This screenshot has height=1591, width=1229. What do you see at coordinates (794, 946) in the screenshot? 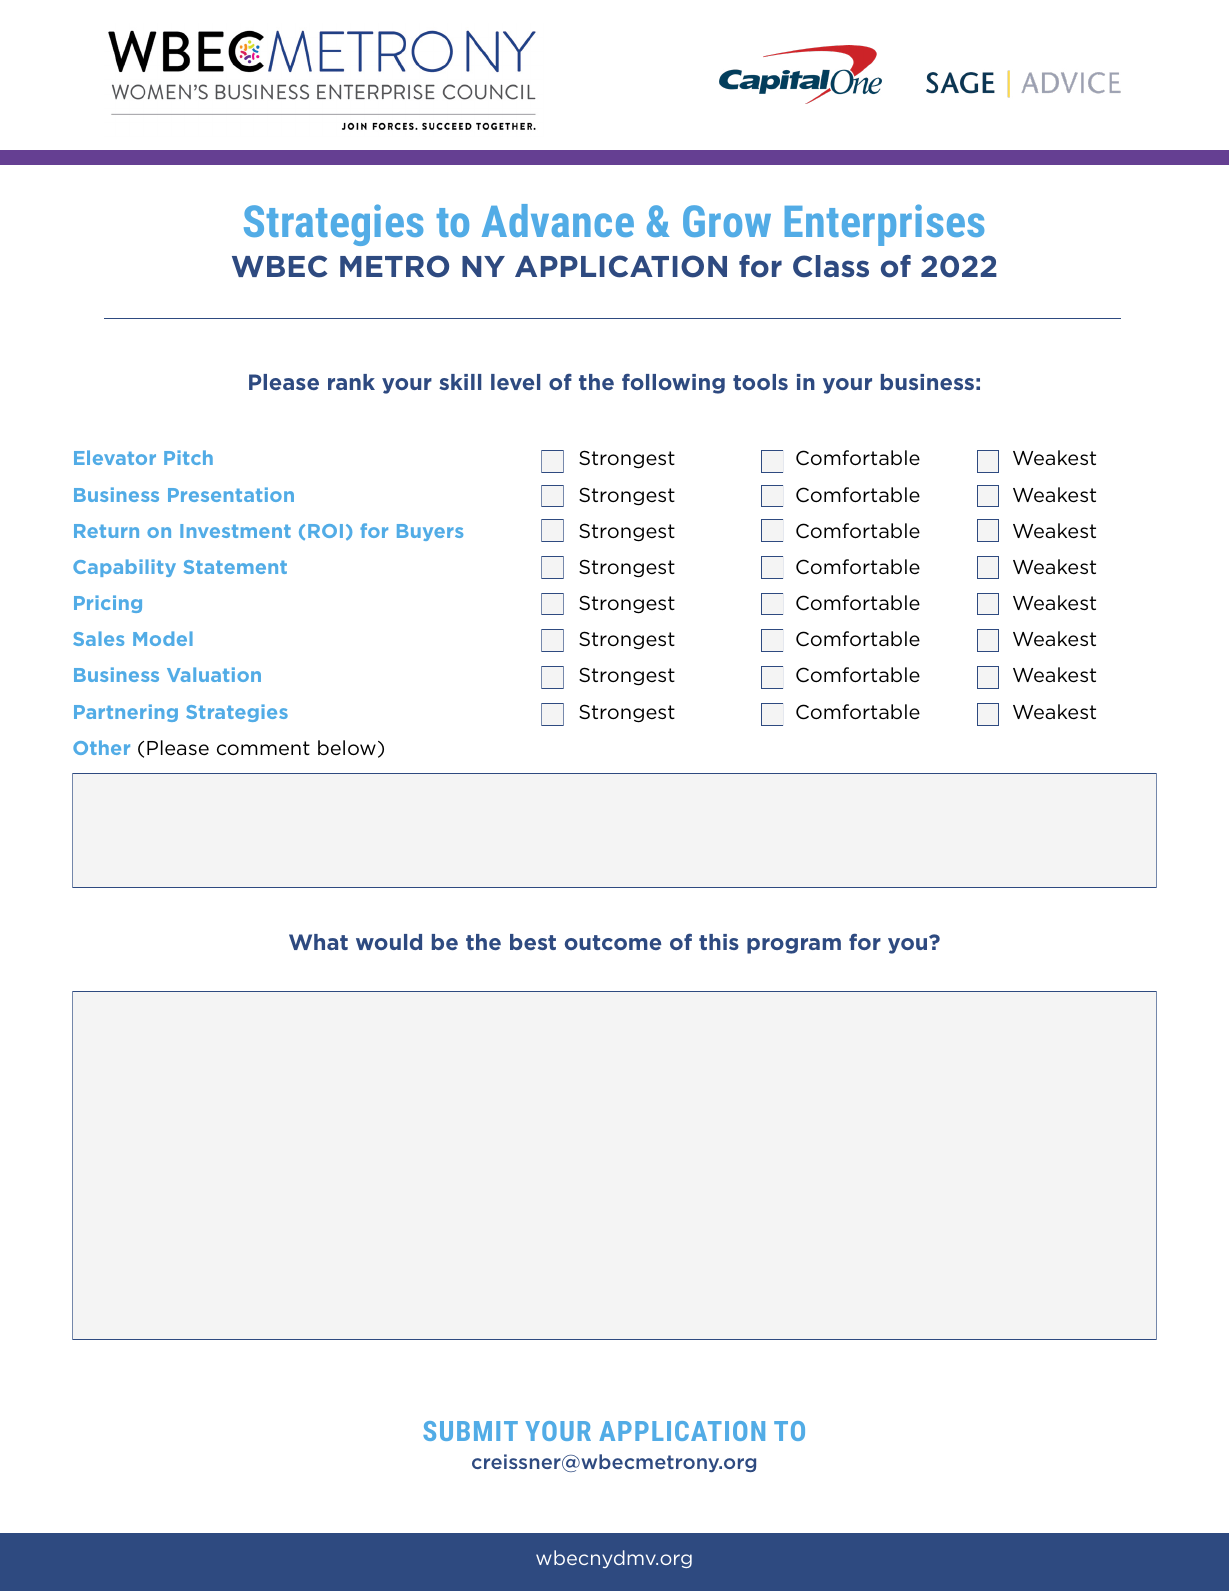
I see `program` at bounding box center [794, 946].
